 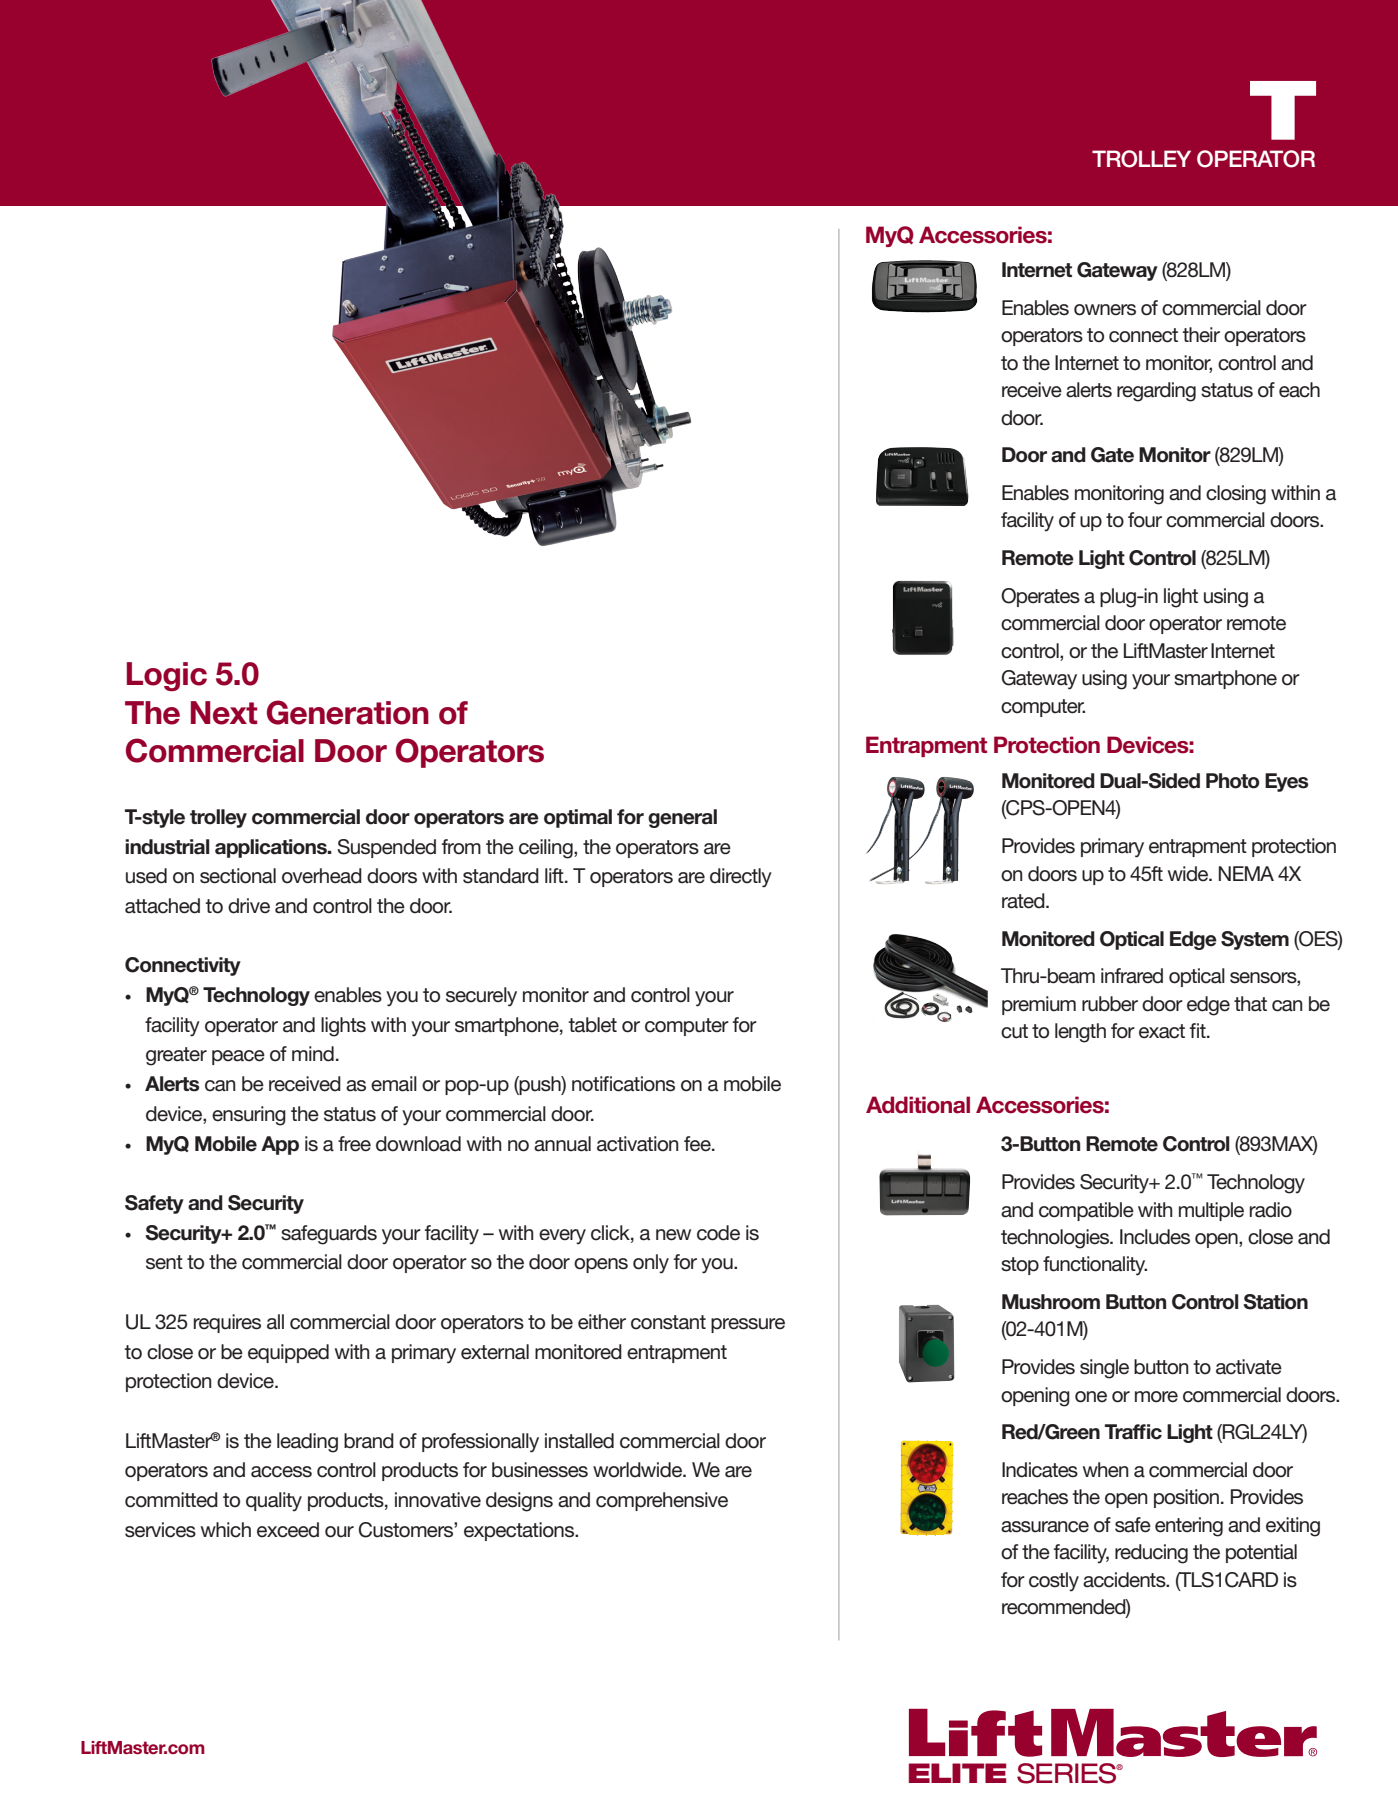 I want to click on owners, so click(x=1105, y=310).
